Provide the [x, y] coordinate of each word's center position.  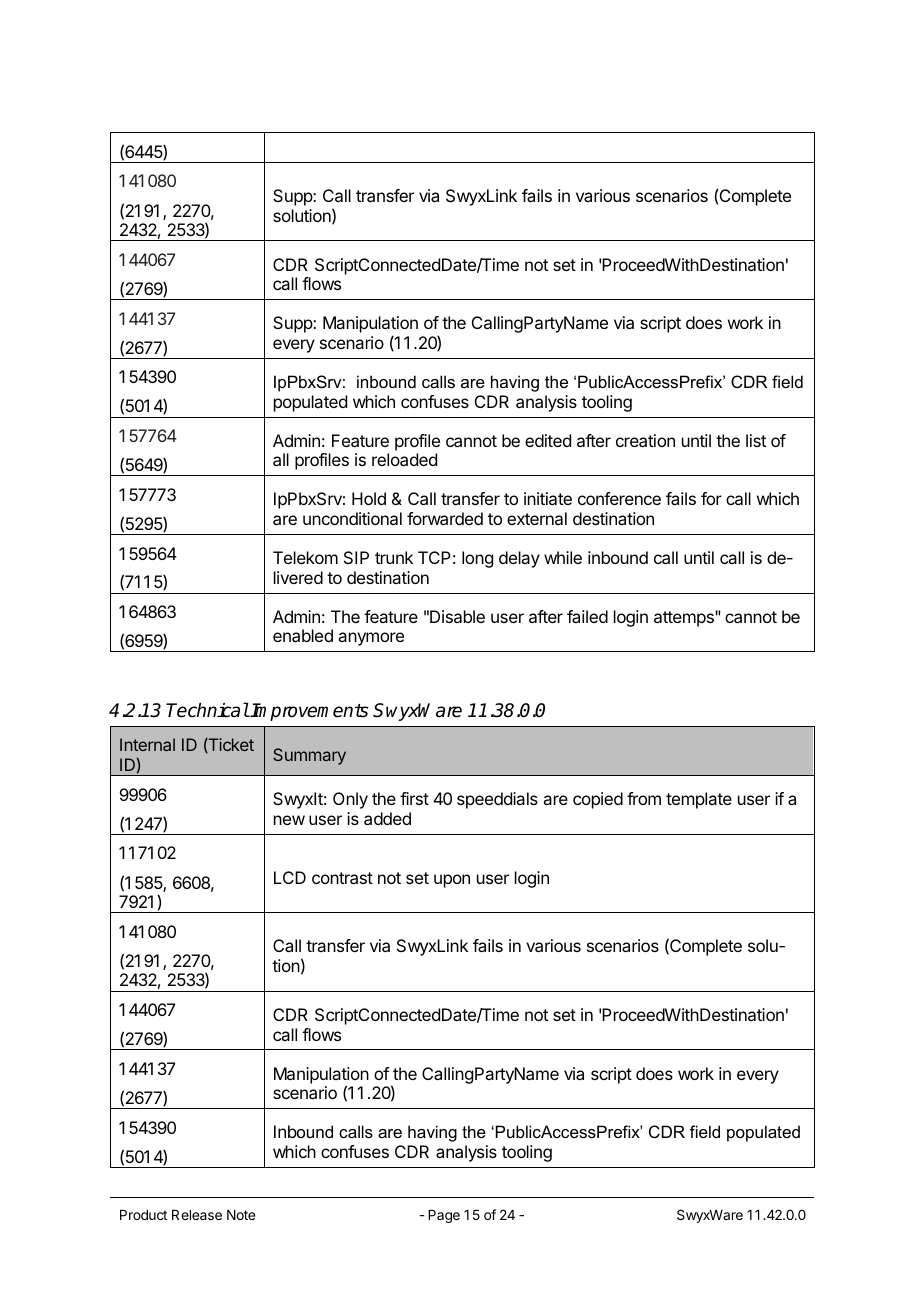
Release [197, 1215]
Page [444, 1216]
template [699, 800]
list [756, 440]
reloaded [404, 459]
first [414, 798]
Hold [369, 498]
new [289, 820]
